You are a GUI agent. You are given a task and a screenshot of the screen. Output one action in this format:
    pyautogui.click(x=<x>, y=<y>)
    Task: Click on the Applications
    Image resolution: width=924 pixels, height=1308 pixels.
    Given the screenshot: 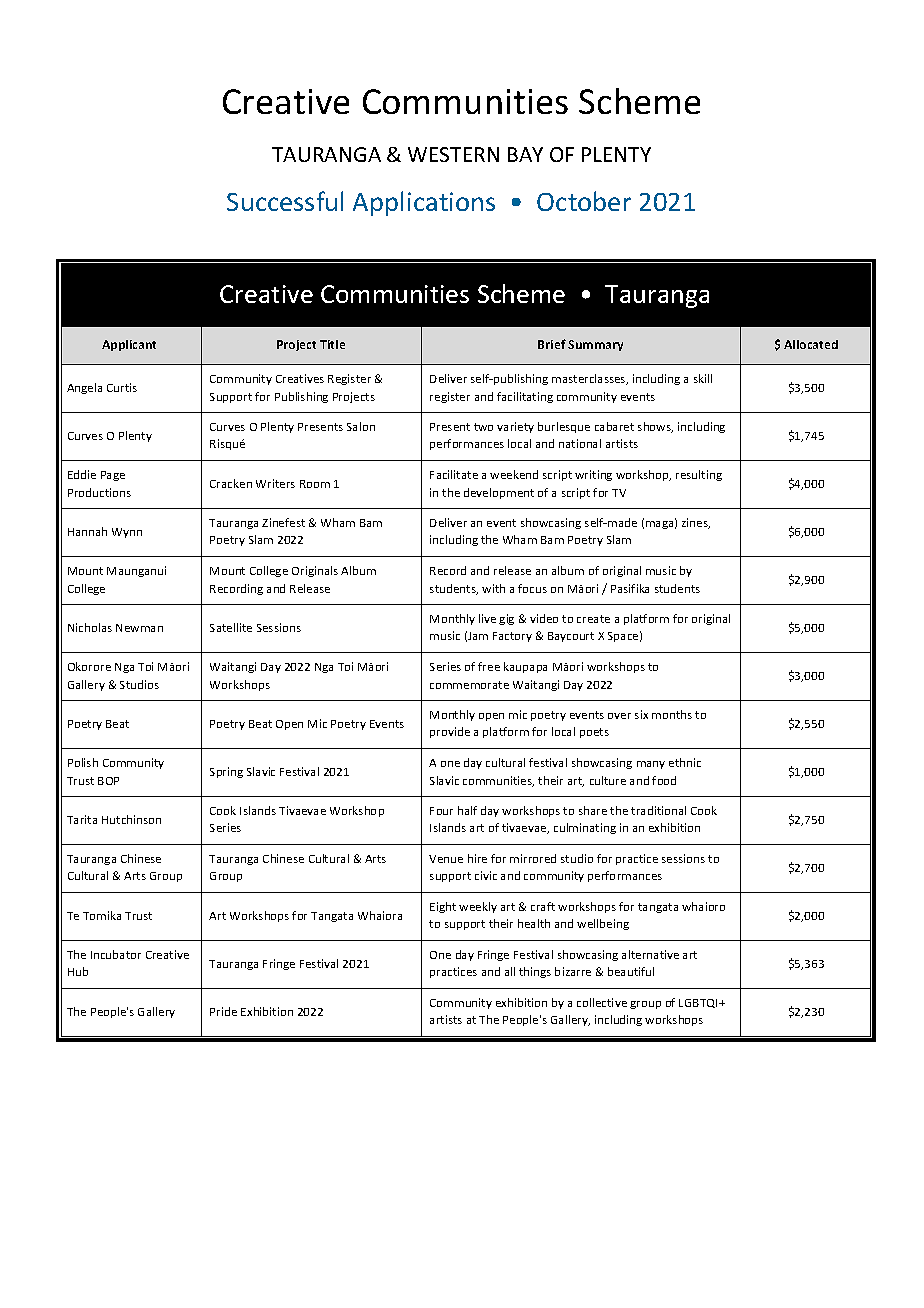 What is the action you would take?
    pyautogui.click(x=424, y=203)
